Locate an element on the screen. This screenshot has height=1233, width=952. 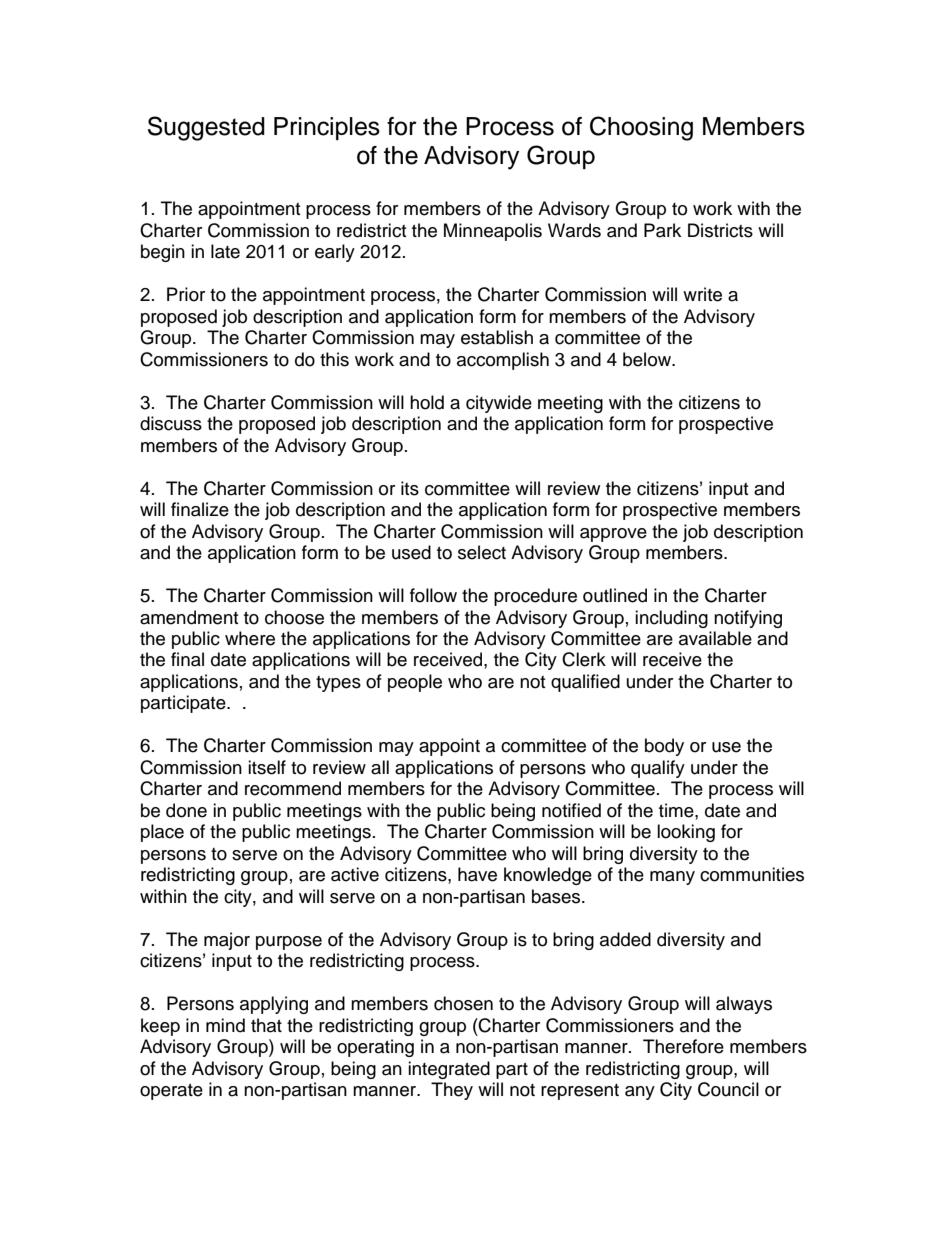
Minneapolis is located at coordinates (493, 232).
